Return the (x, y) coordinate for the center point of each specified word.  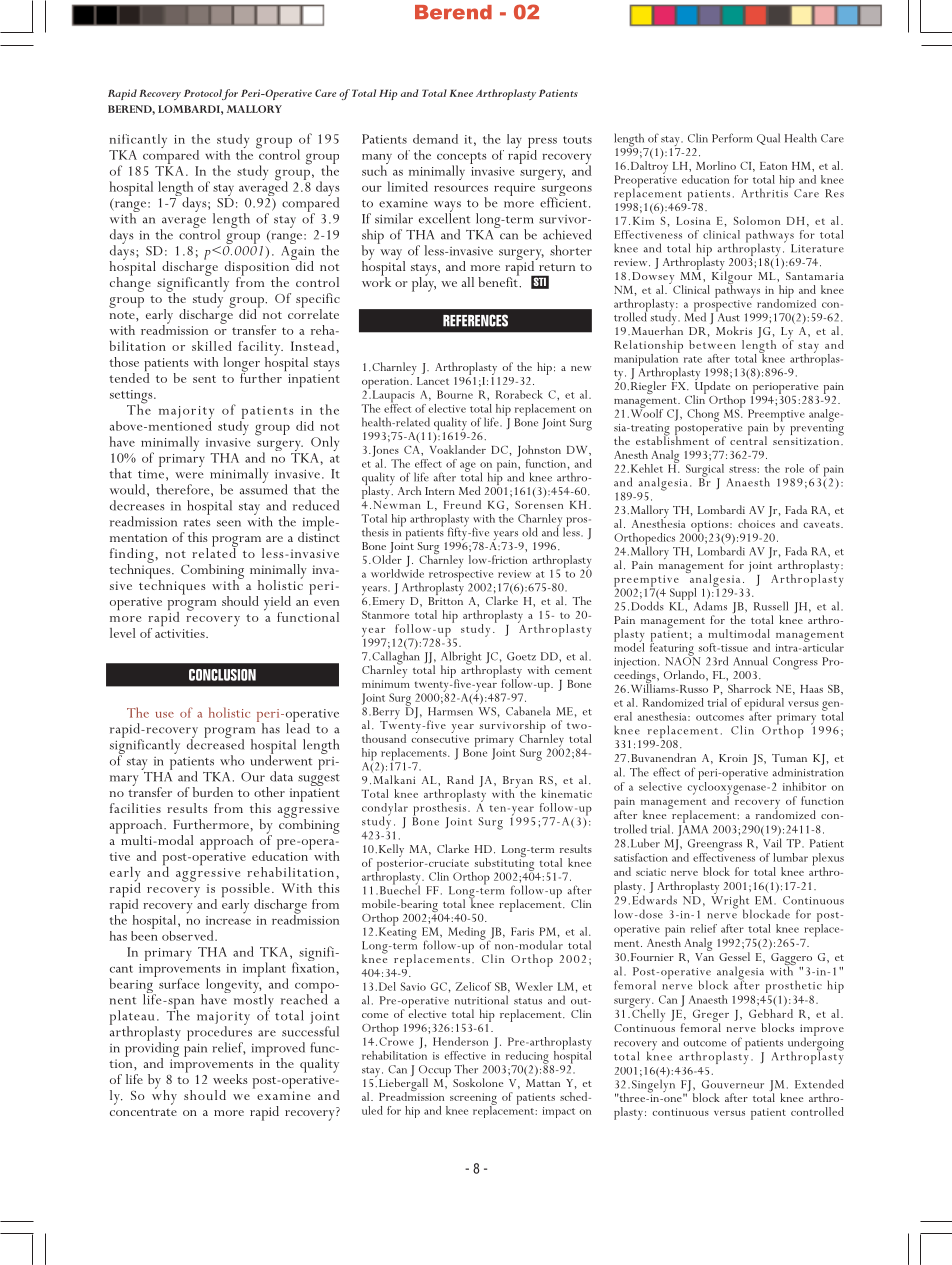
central (748, 439)
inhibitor (804, 786)
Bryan (517, 783)
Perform (732, 138)
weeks (230, 1079)
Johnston (539, 451)
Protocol (203, 93)
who (232, 760)
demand (435, 139)
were (189, 475)
